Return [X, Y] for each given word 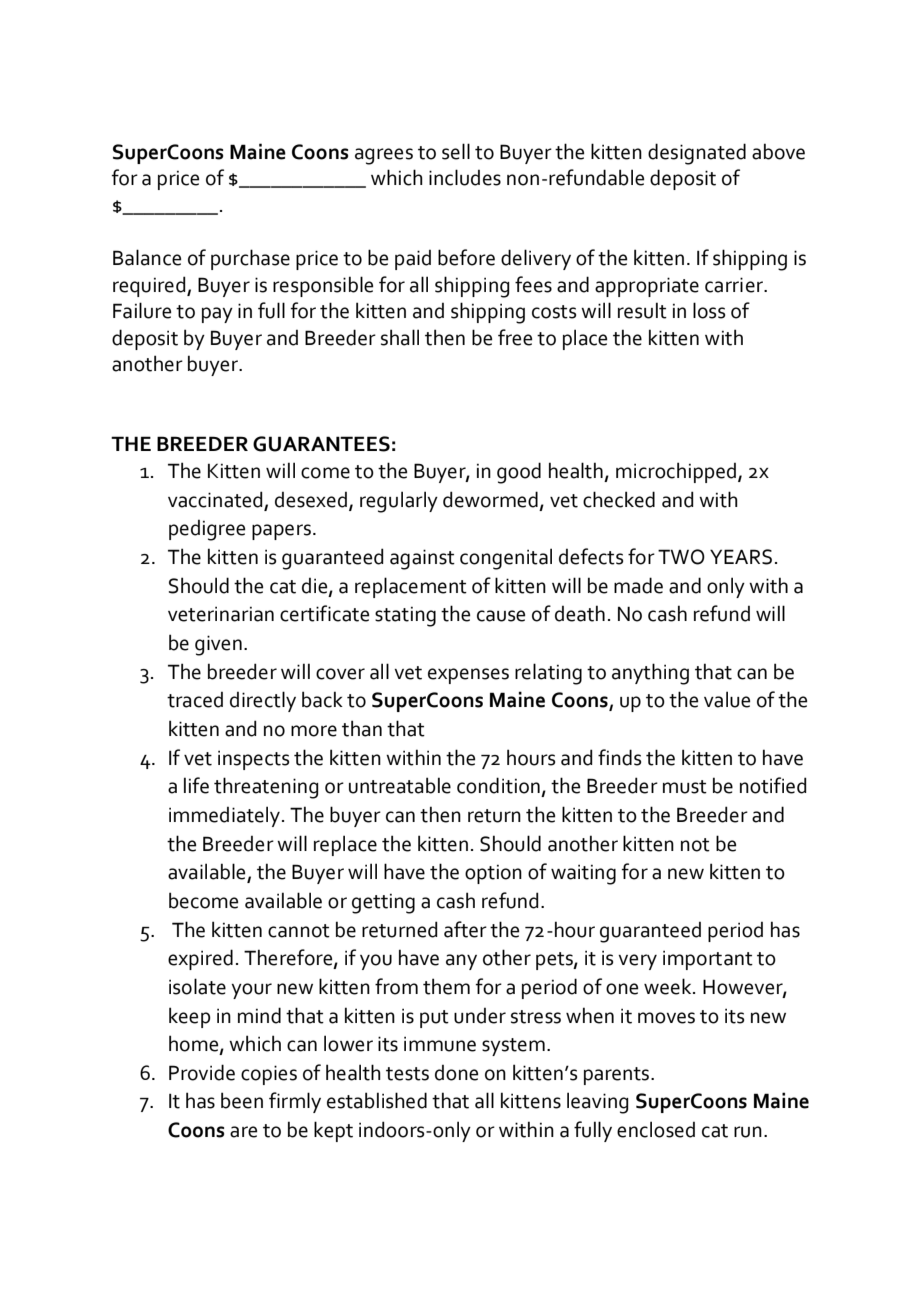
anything [650, 674]
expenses [468, 676]
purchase [250, 259]
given [218, 645]
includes [465, 177]
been [242, 1100]
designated [697, 154]
